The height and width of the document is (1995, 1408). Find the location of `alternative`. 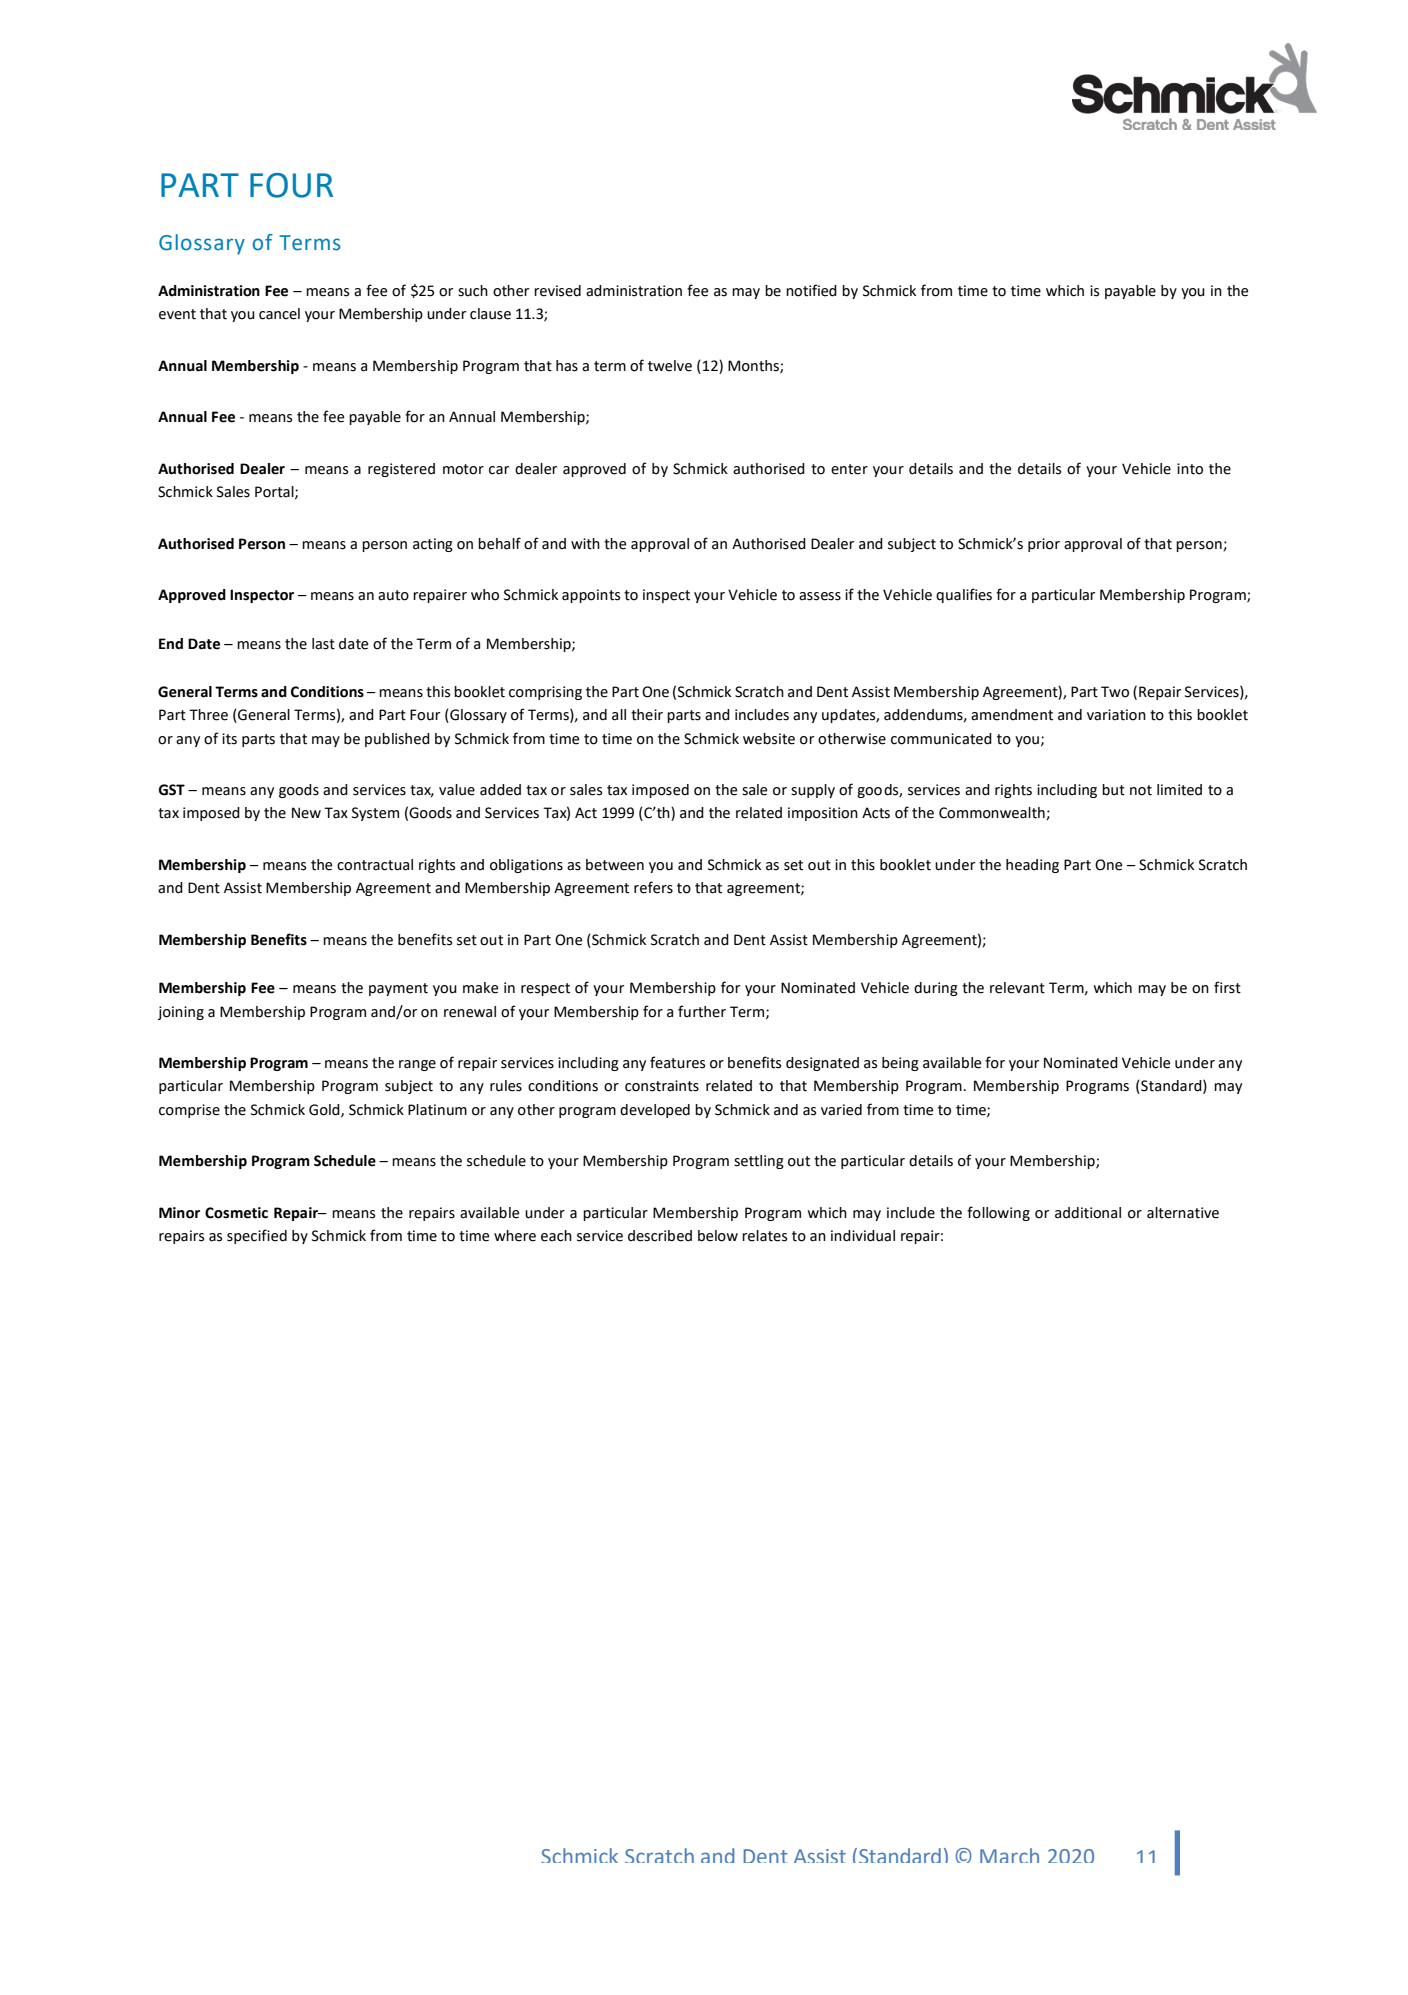

alternative is located at coordinates (1183, 1213).
